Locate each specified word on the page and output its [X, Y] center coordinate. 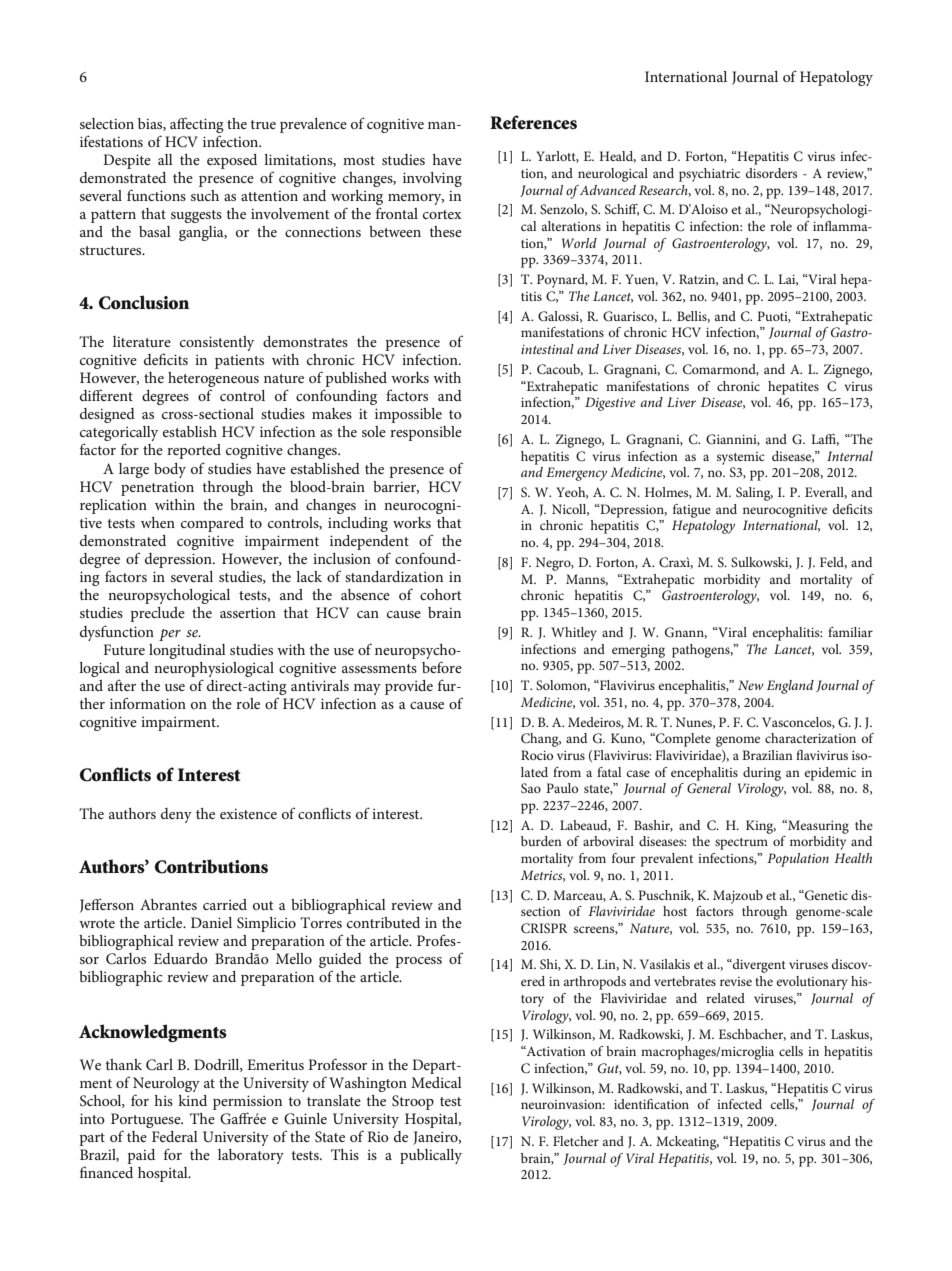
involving [432, 179]
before [442, 667]
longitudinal [187, 651]
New [751, 685]
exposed [232, 161]
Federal [175, 1136]
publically [431, 1156]
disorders [771, 173]
